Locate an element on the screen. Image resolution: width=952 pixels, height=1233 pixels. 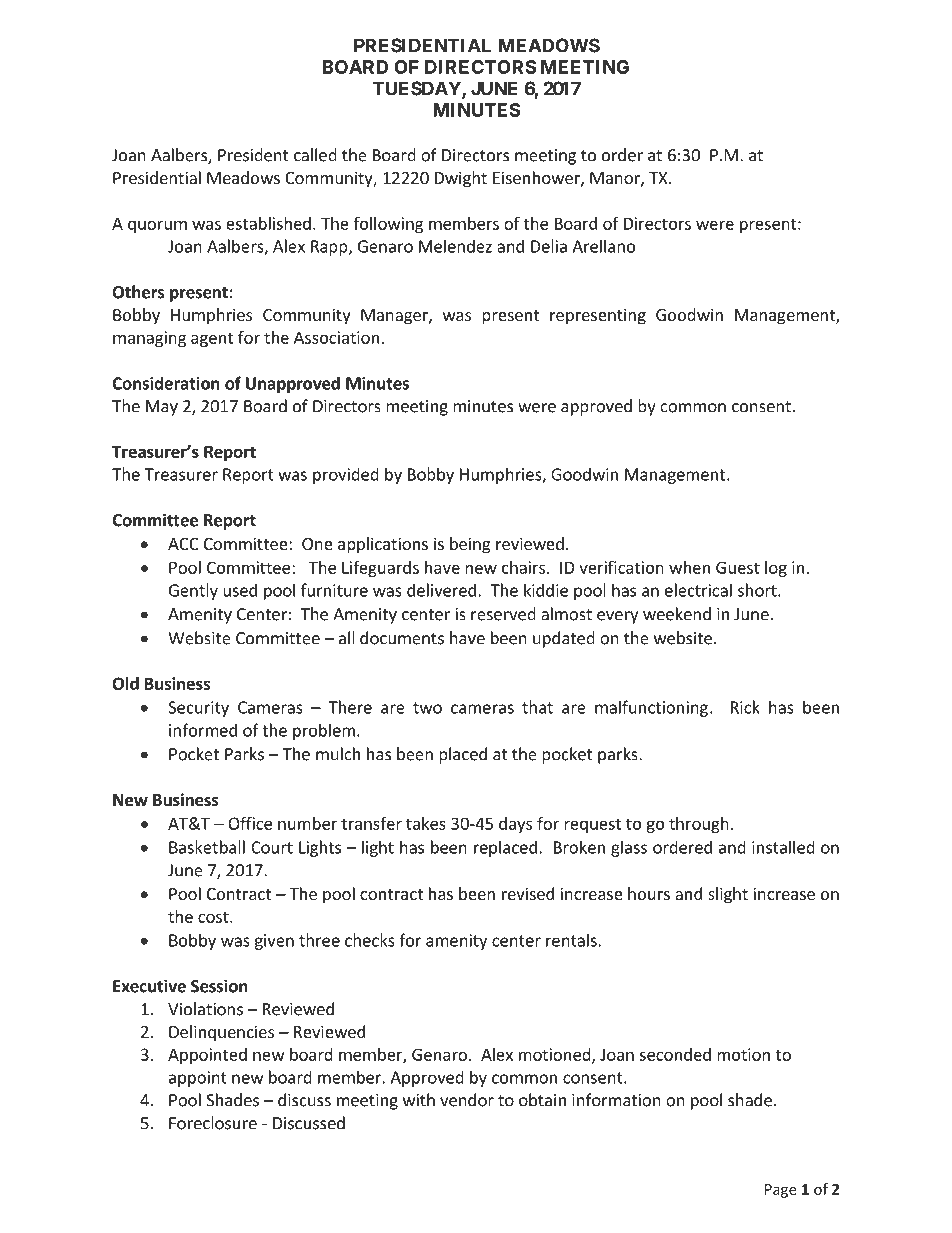
through is located at coordinates (699, 825).
